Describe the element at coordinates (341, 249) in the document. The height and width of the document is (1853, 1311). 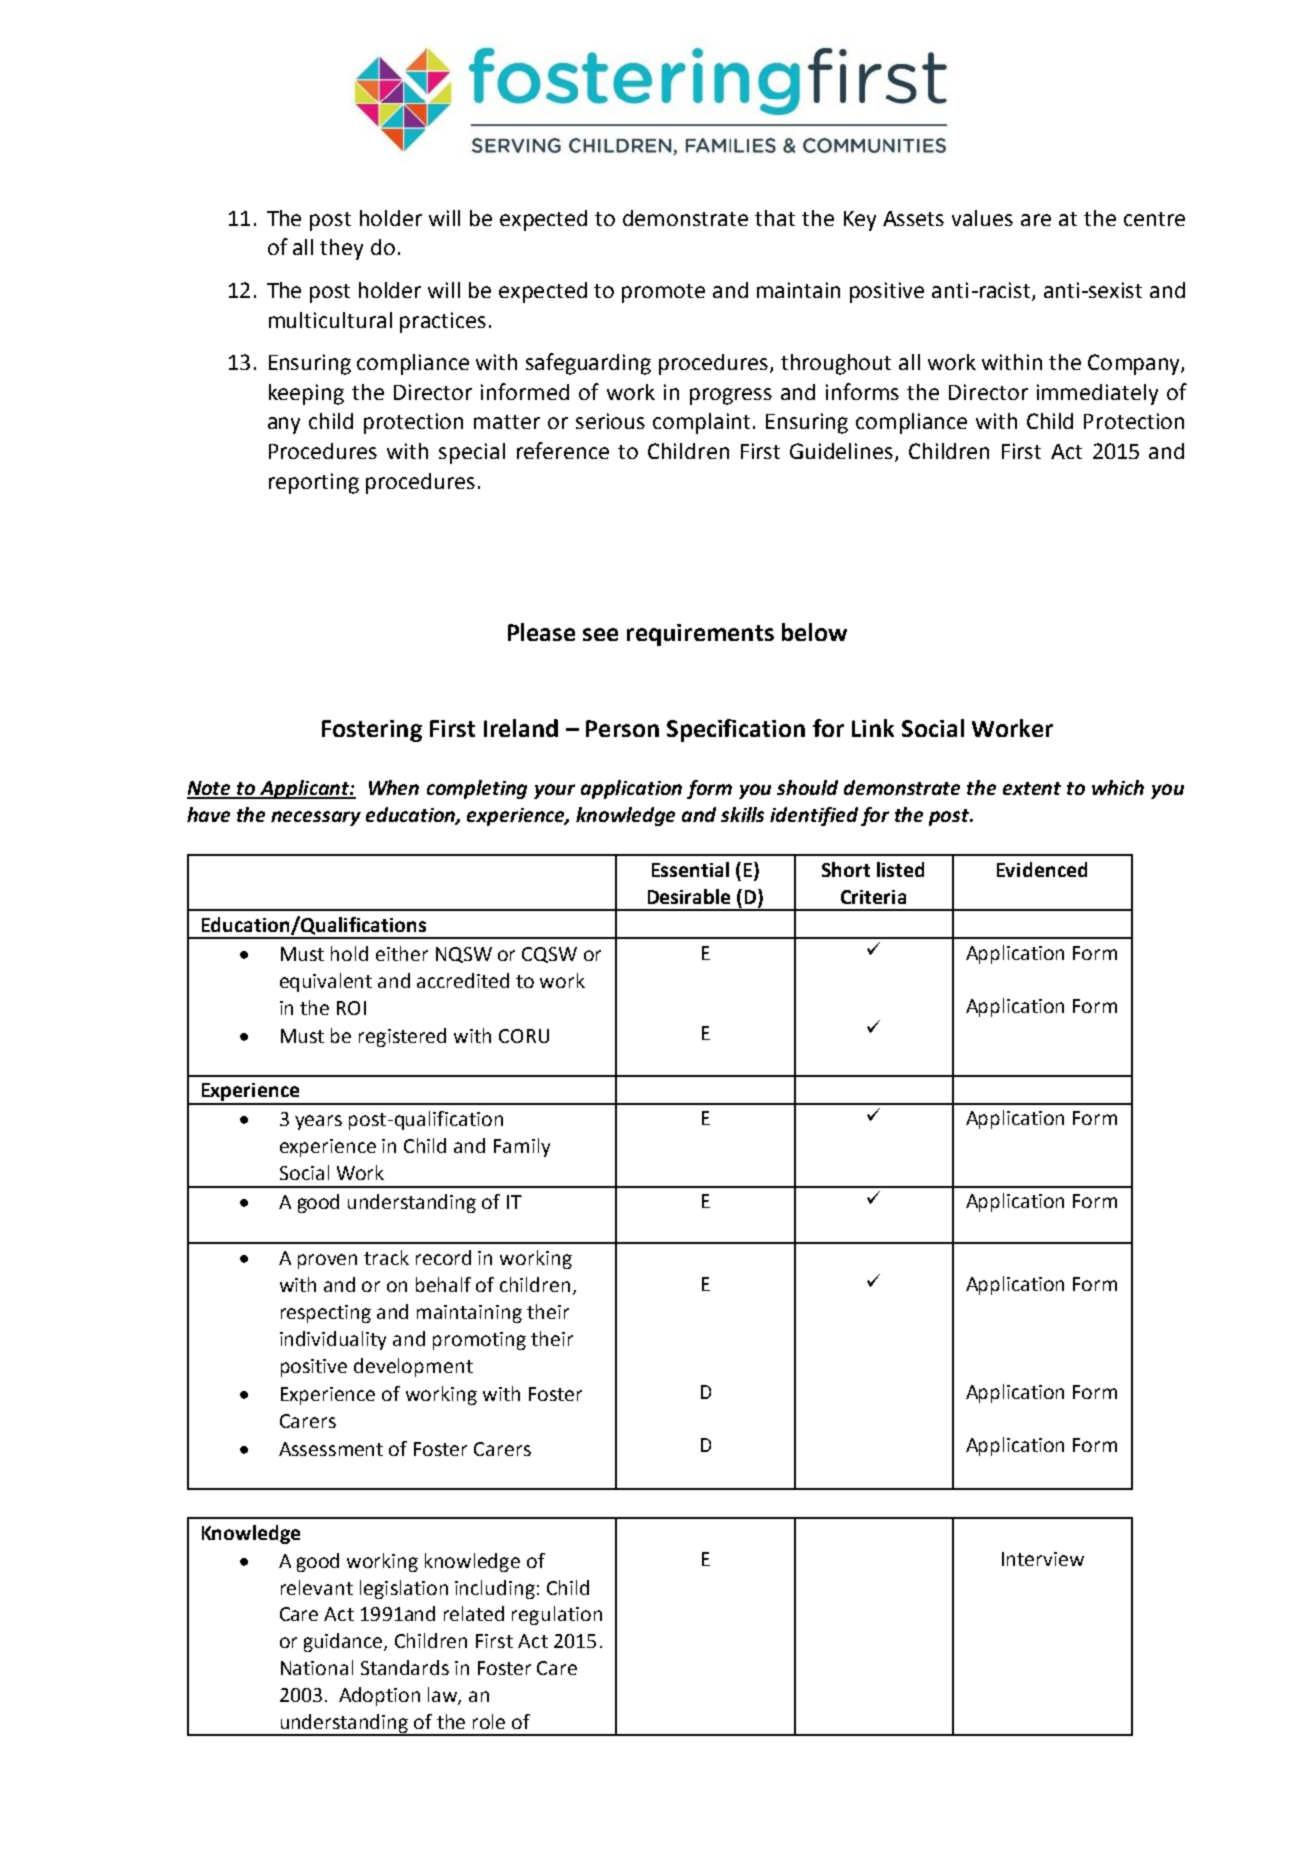
I see `they` at that location.
